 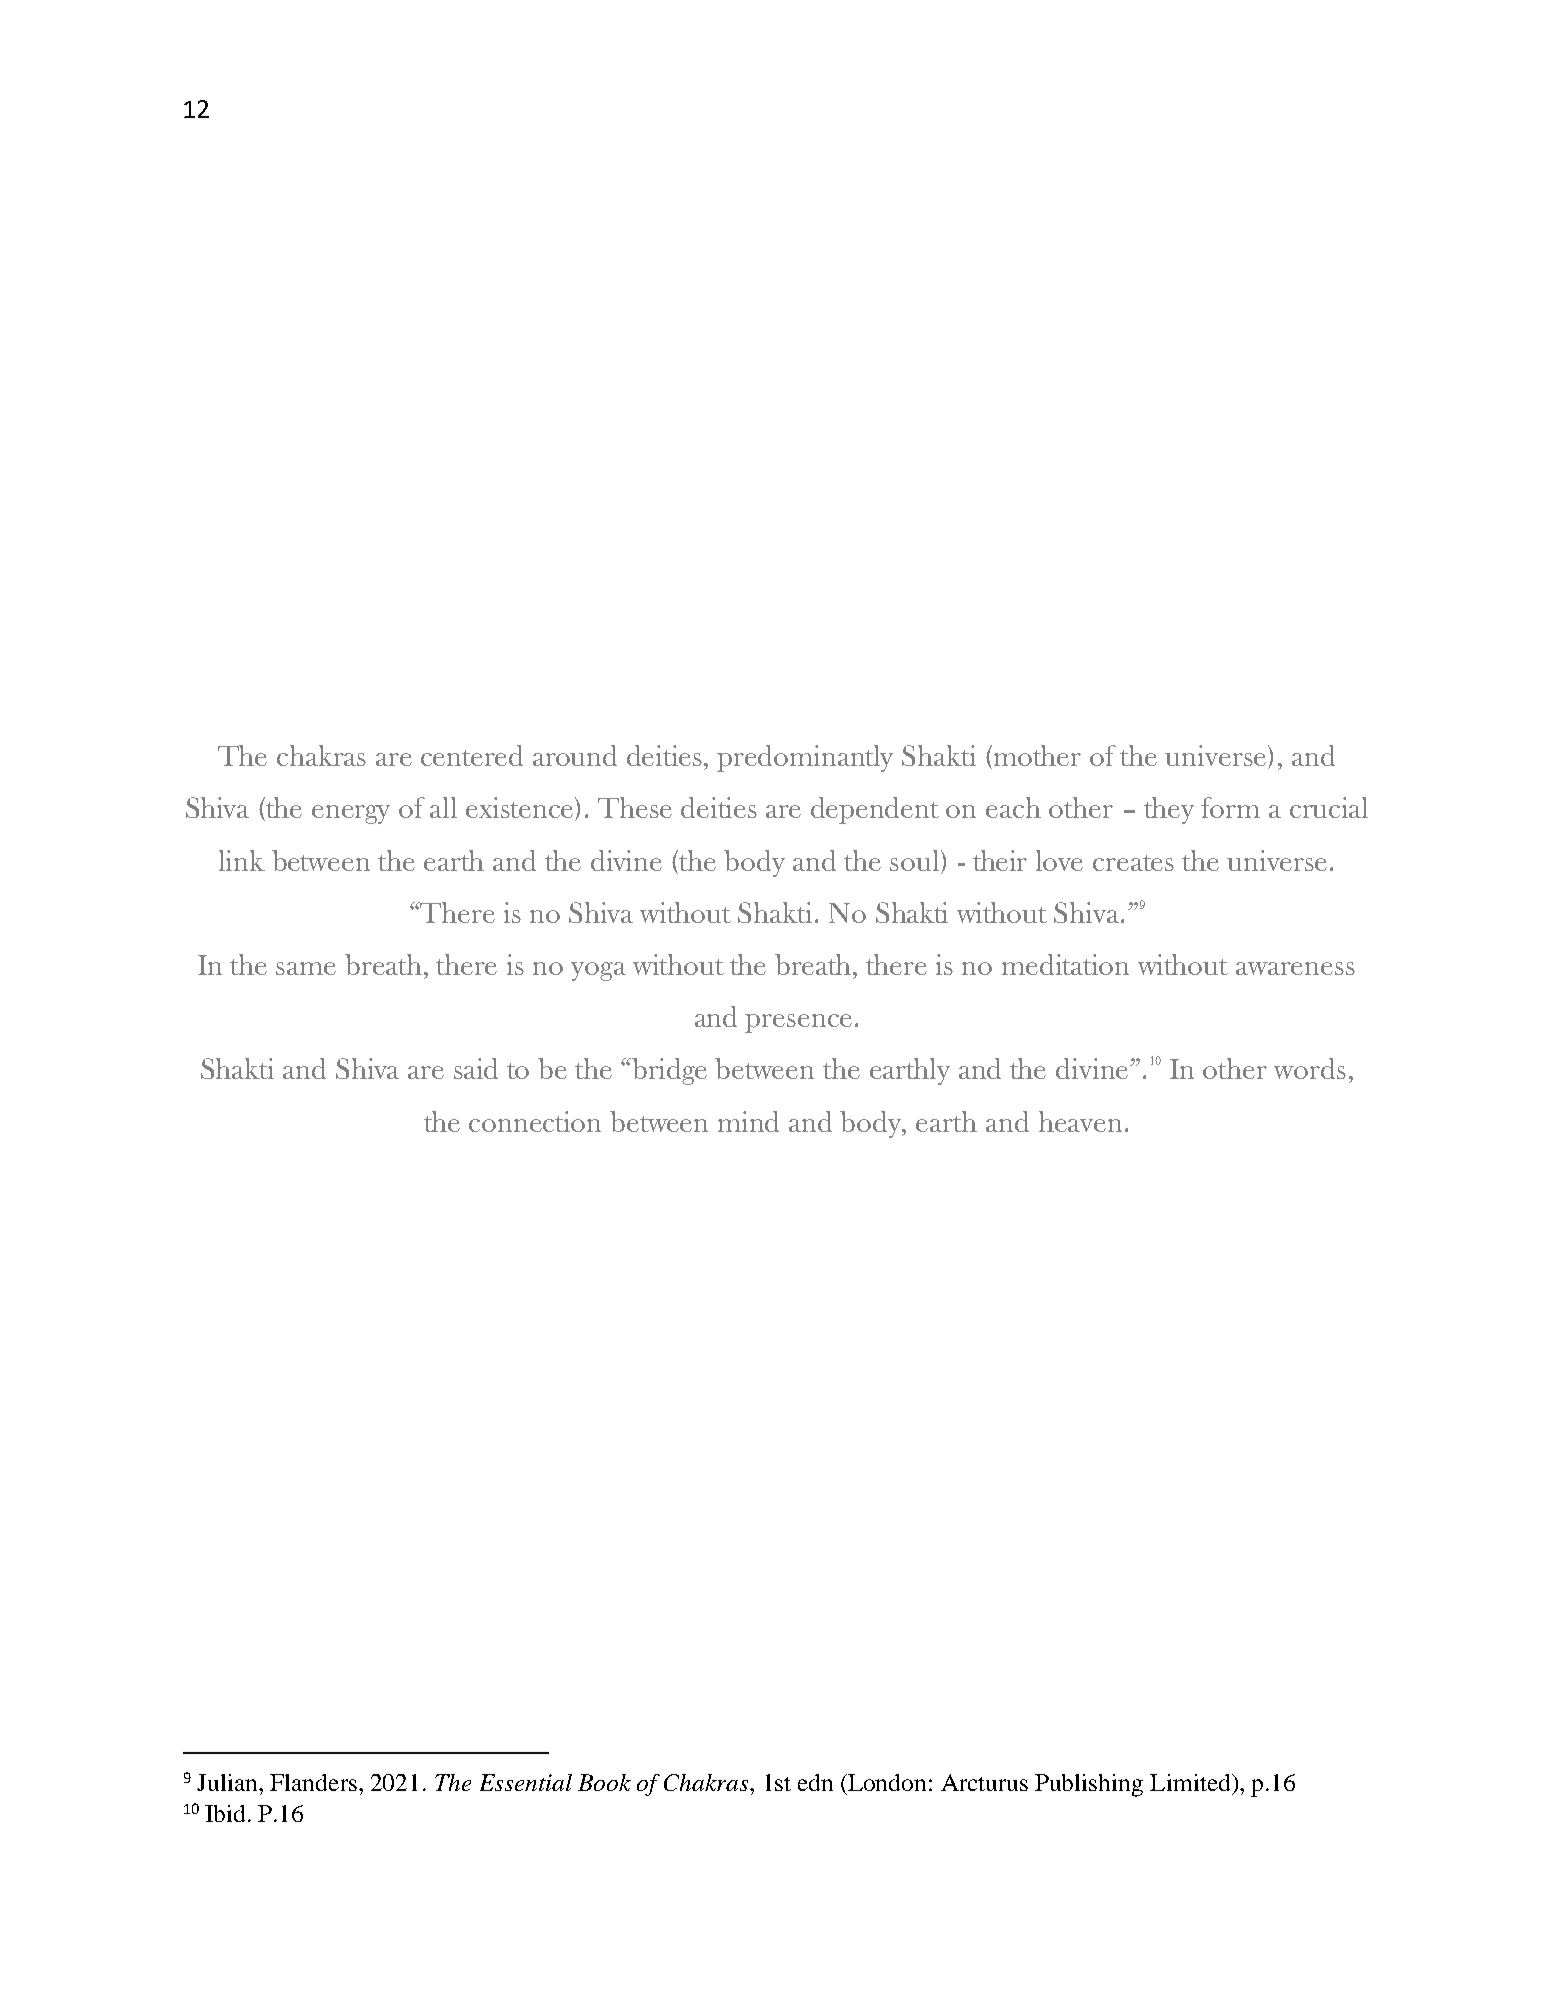 What do you see at coordinates (351, 814) in the screenshot?
I see `energy` at bounding box center [351, 814].
